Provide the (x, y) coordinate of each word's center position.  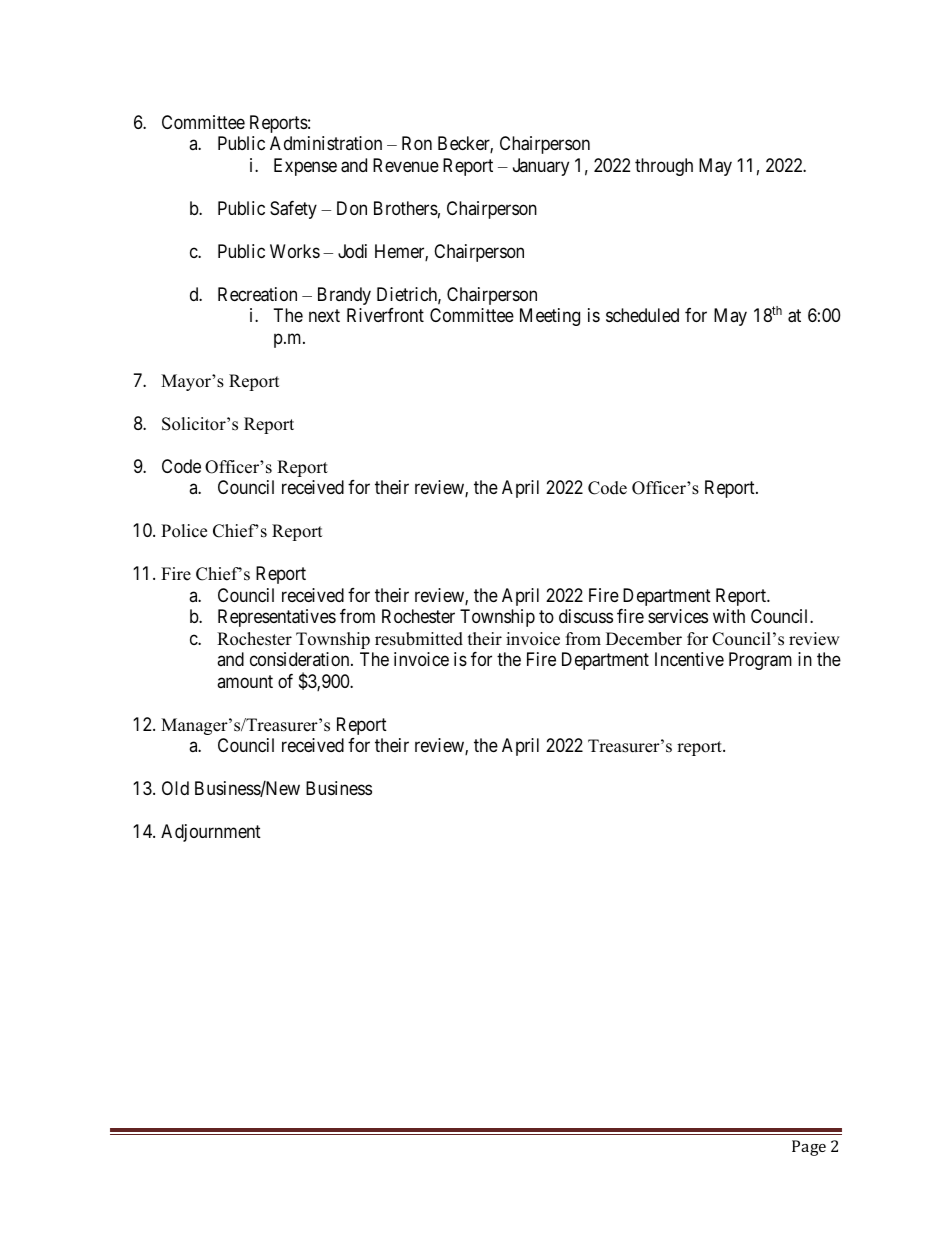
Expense (305, 167)
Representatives (277, 618)
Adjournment (211, 833)
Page (809, 1148)
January (541, 167)
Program (760, 661)
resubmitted (419, 639)
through (664, 167)
